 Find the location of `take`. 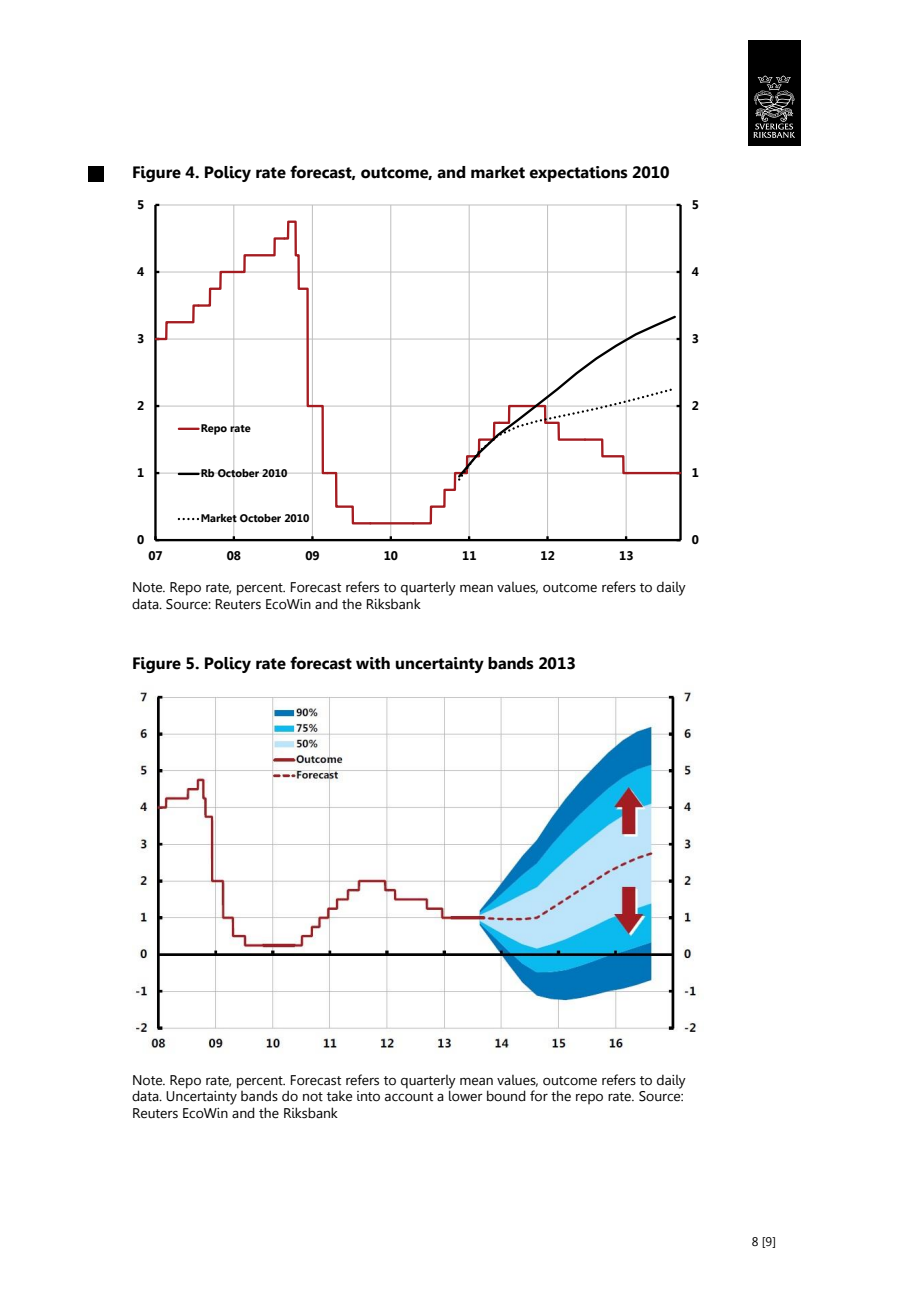

take is located at coordinates (339, 1096).
